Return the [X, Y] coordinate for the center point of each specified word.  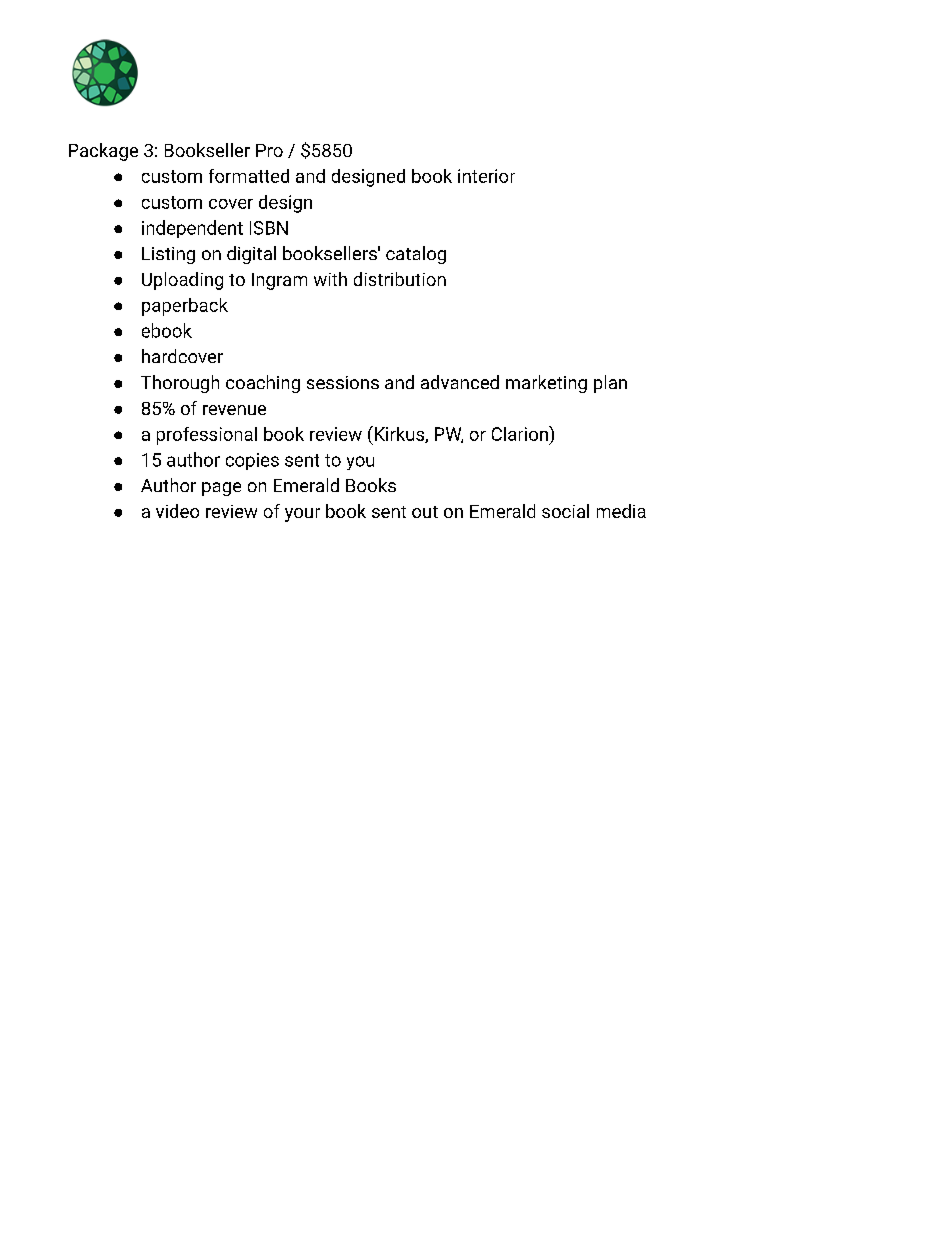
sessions [343, 382]
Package [103, 152]
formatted [249, 176]
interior [486, 176]
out [425, 512]
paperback [185, 307]
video [177, 511]
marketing [546, 384]
